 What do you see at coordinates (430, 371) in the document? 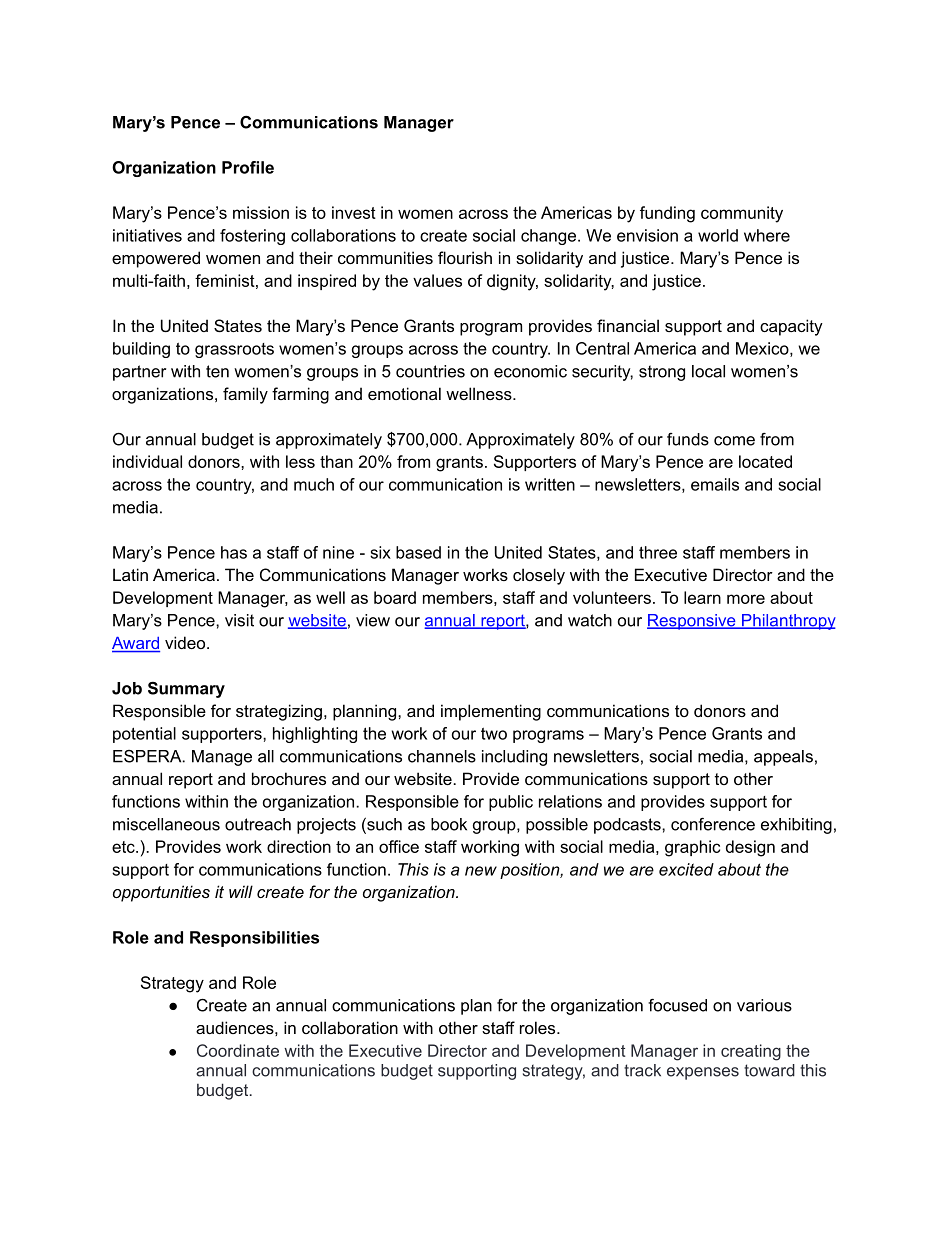
I see `countries` at bounding box center [430, 371].
